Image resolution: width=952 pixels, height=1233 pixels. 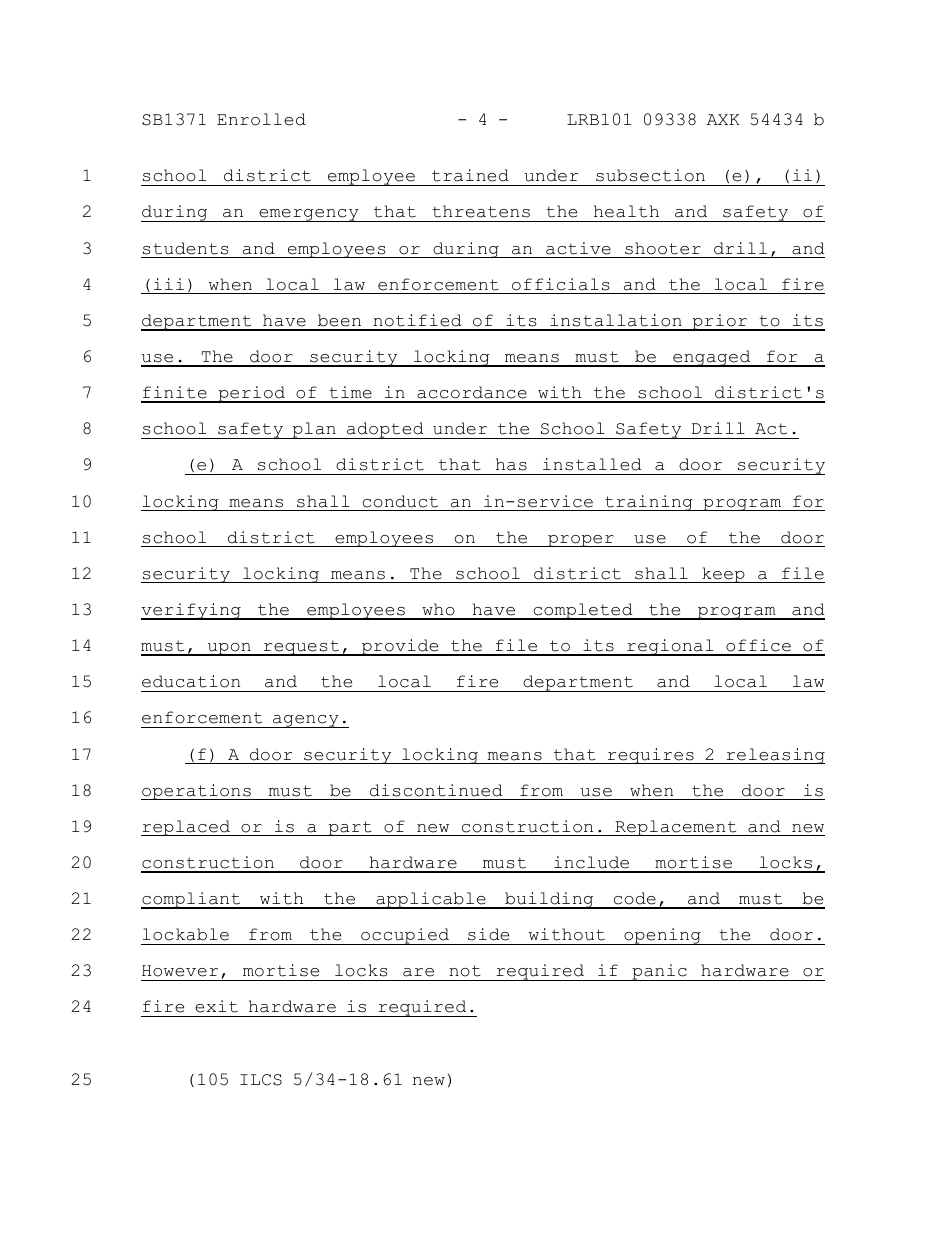 What do you see at coordinates (261, 119) in the screenshot?
I see `Enrolled` at bounding box center [261, 119].
